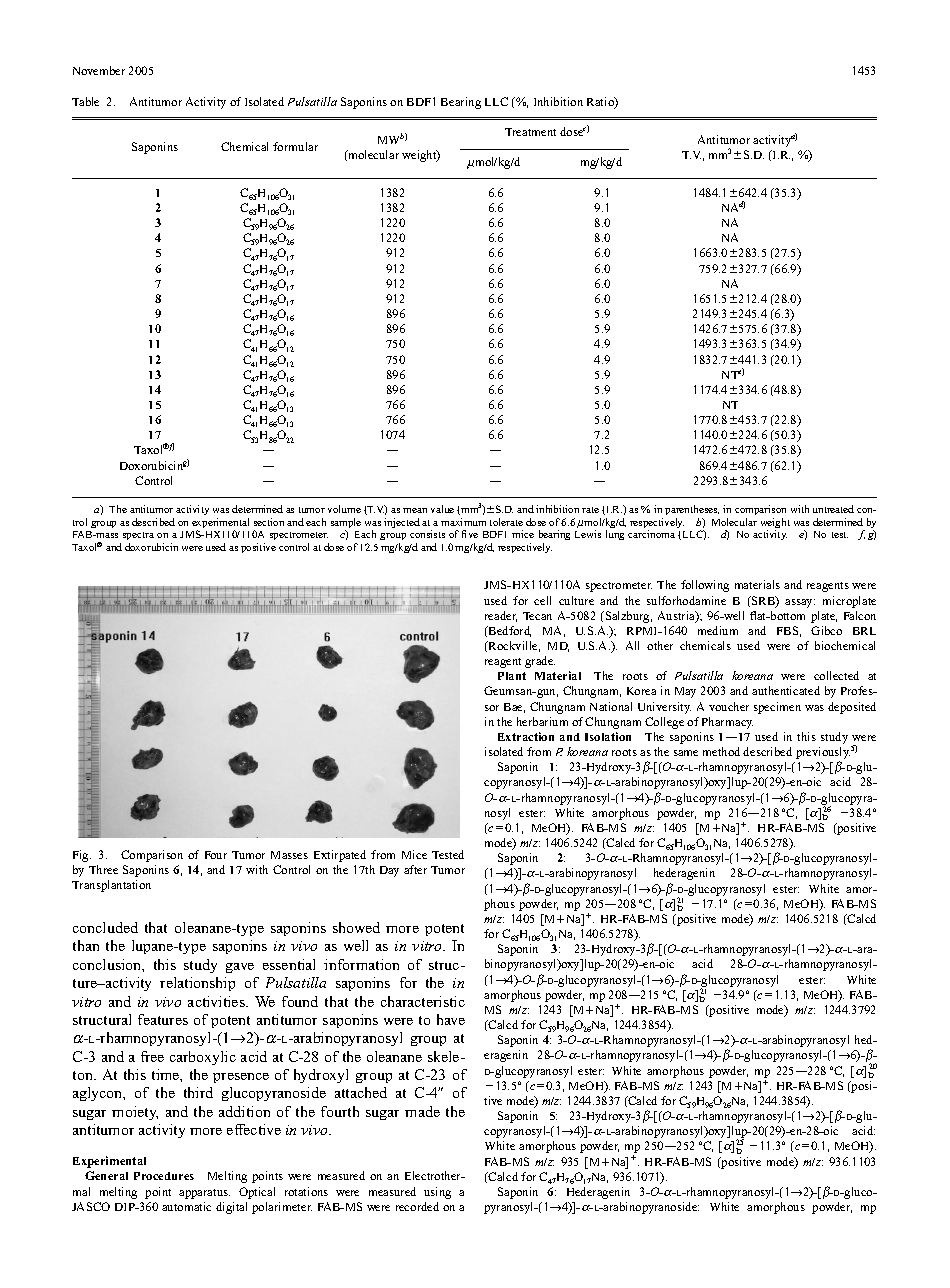 This page has height=1288, width=950. Describe the element at coordinates (601, 103) in the page. I see `Ratio` at that location.
